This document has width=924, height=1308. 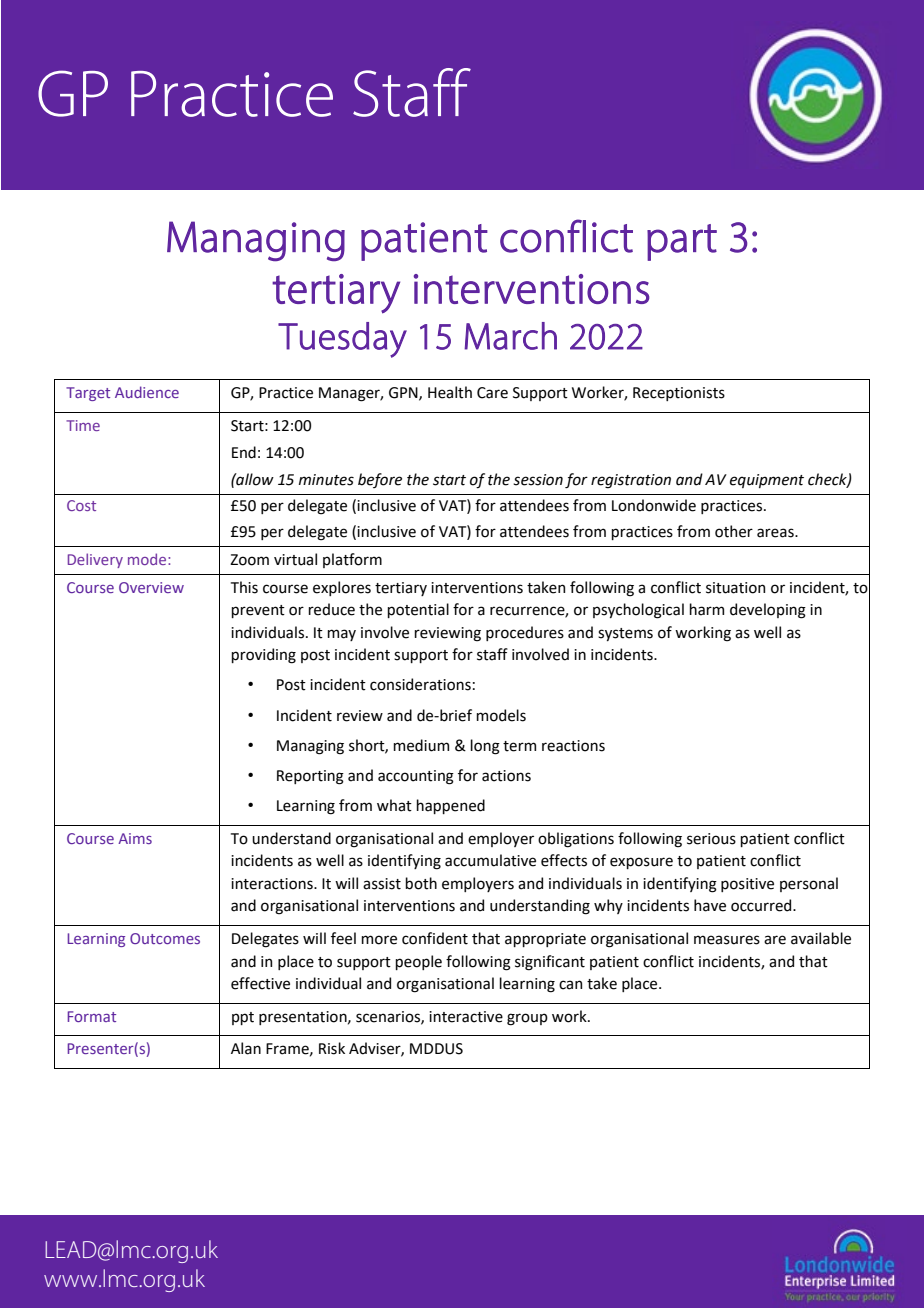 I want to click on providing, so click(x=263, y=656).
